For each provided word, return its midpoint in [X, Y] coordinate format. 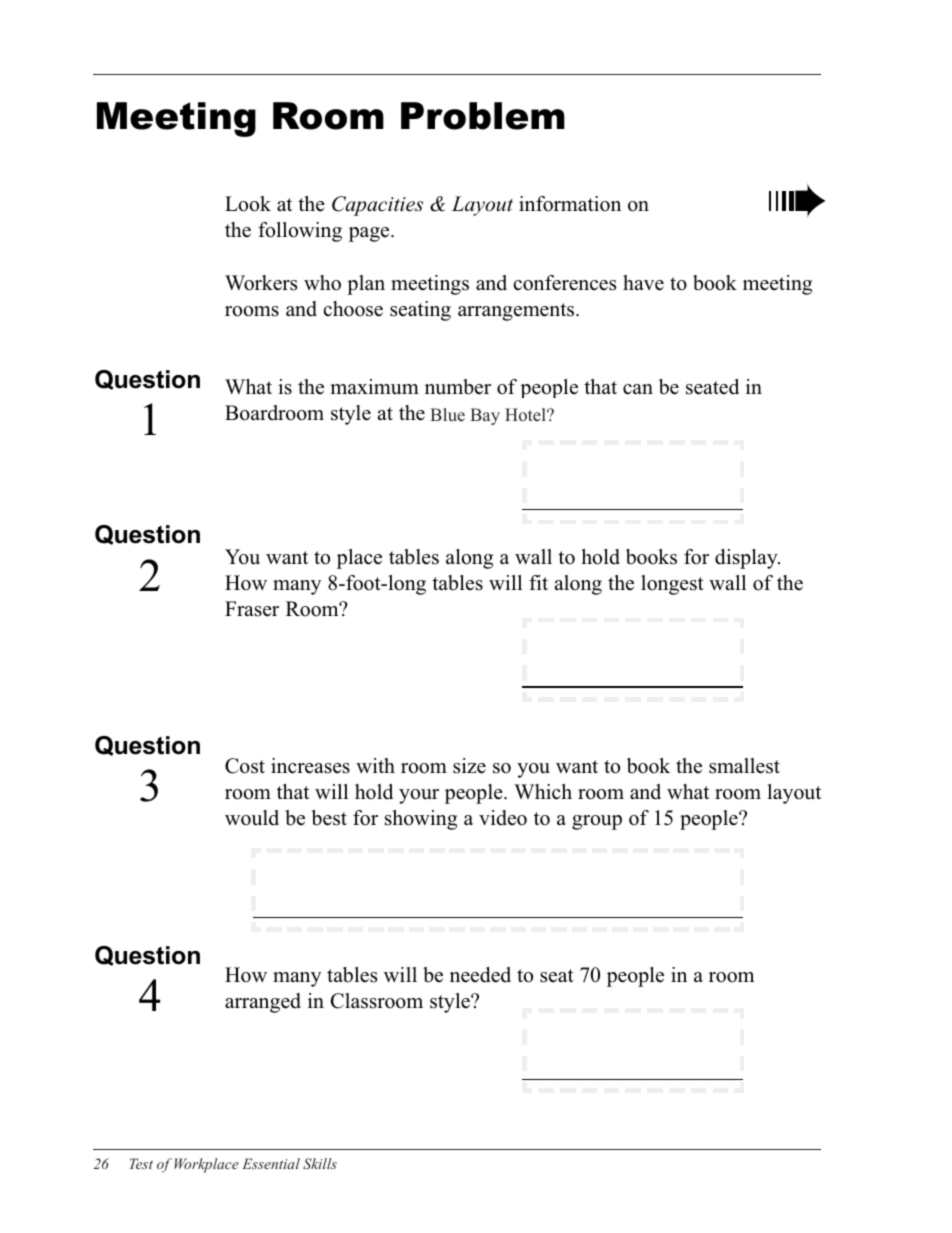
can [638, 389]
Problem [483, 116]
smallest [744, 766]
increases [310, 766]
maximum [374, 387]
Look [248, 204]
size [469, 766]
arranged [263, 1003]
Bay [485, 416]
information [570, 204]
